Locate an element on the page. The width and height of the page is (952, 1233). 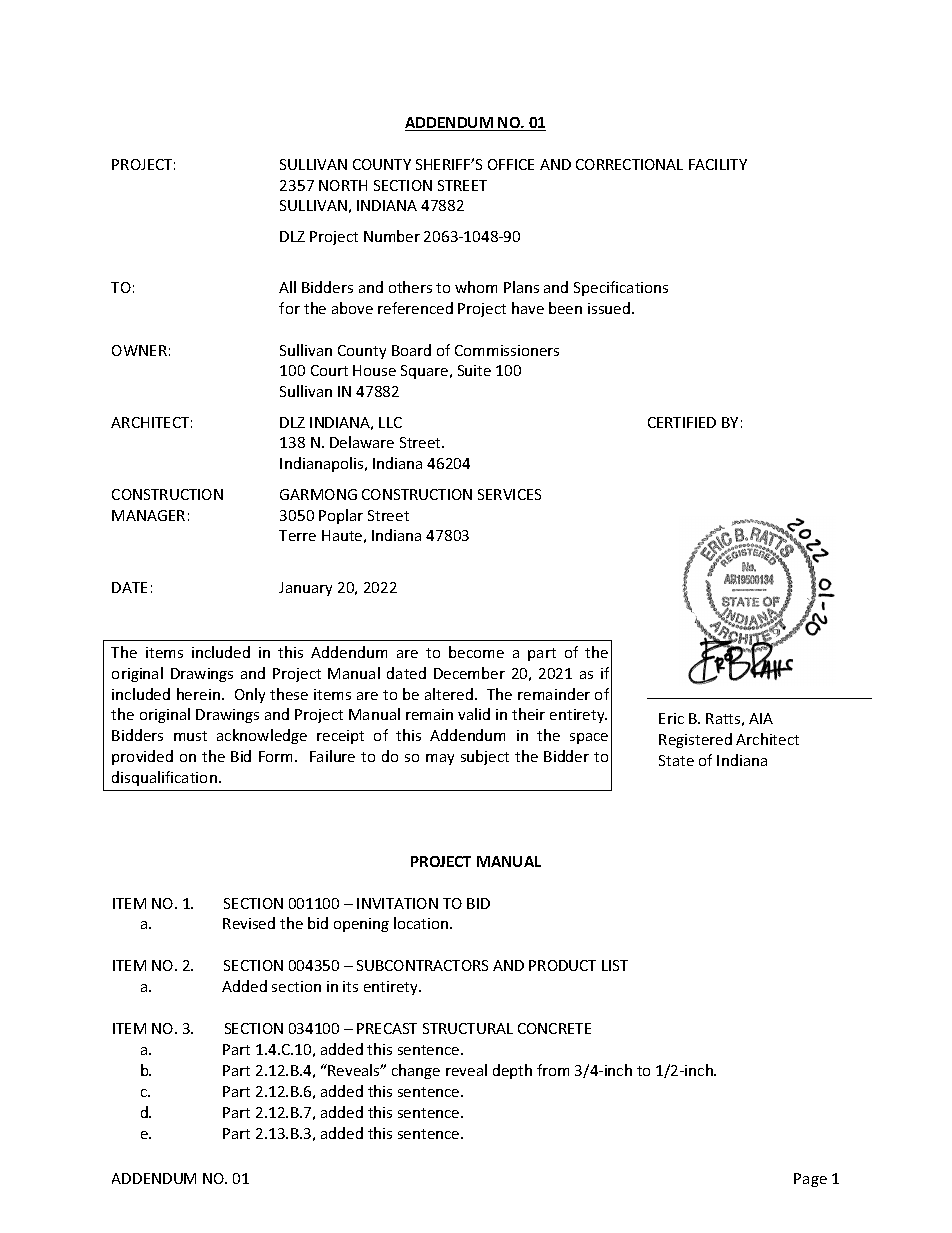
CERTIFIED is located at coordinates (682, 422).
